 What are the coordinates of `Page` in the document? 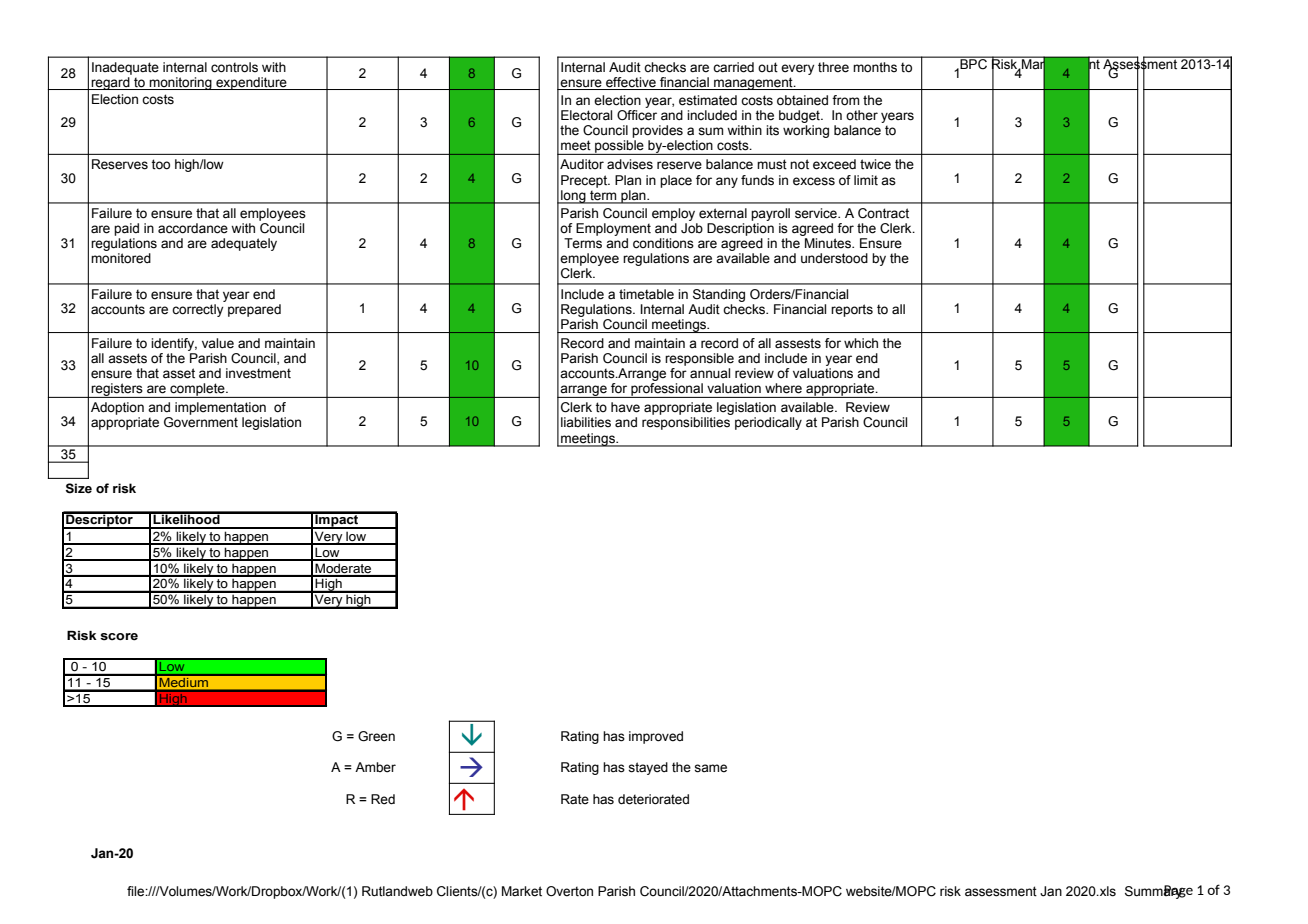 It's located at (1178, 892).
